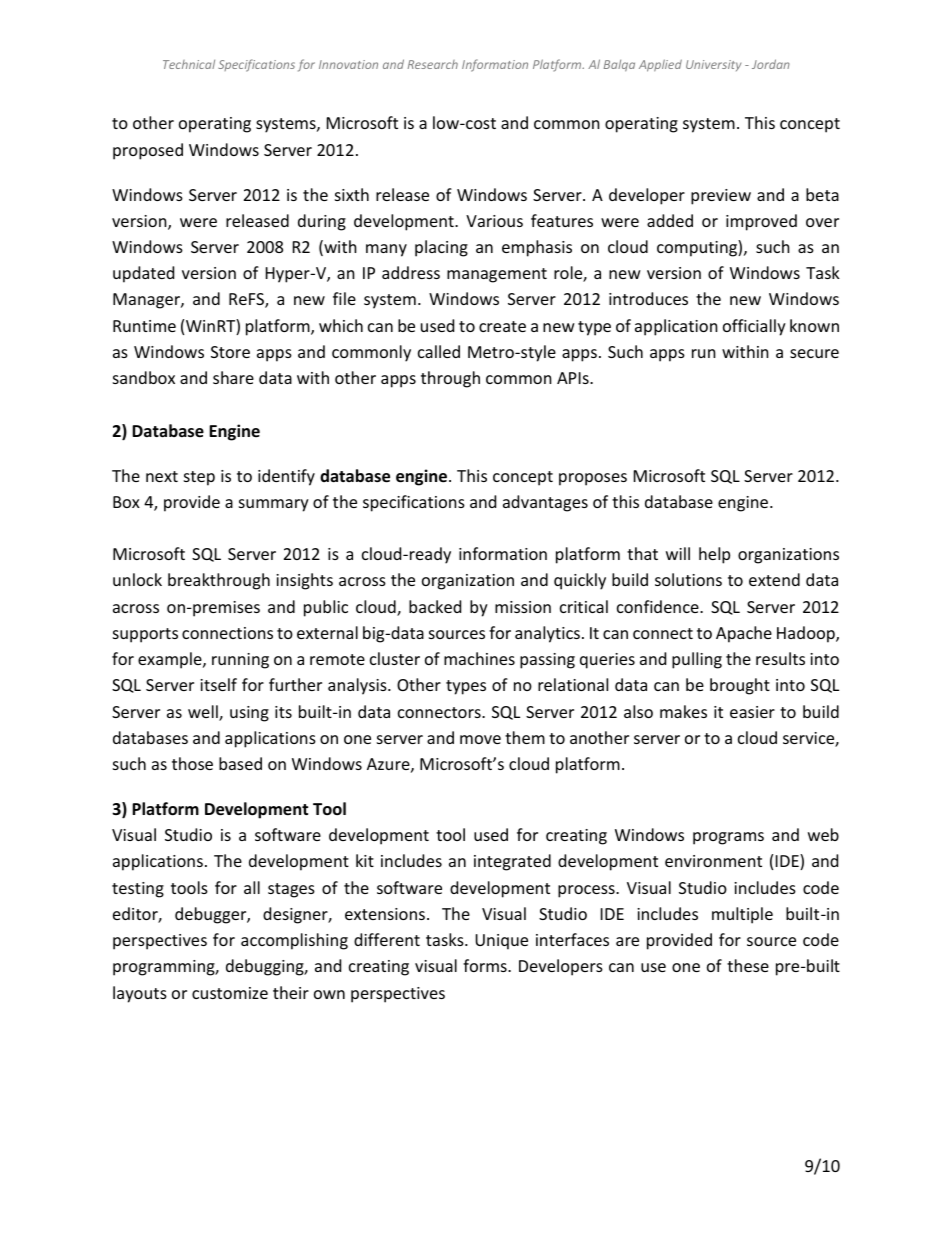 The width and height of the image is (952, 1233). What do you see at coordinates (714, 555) in the image?
I see `help` at bounding box center [714, 555].
